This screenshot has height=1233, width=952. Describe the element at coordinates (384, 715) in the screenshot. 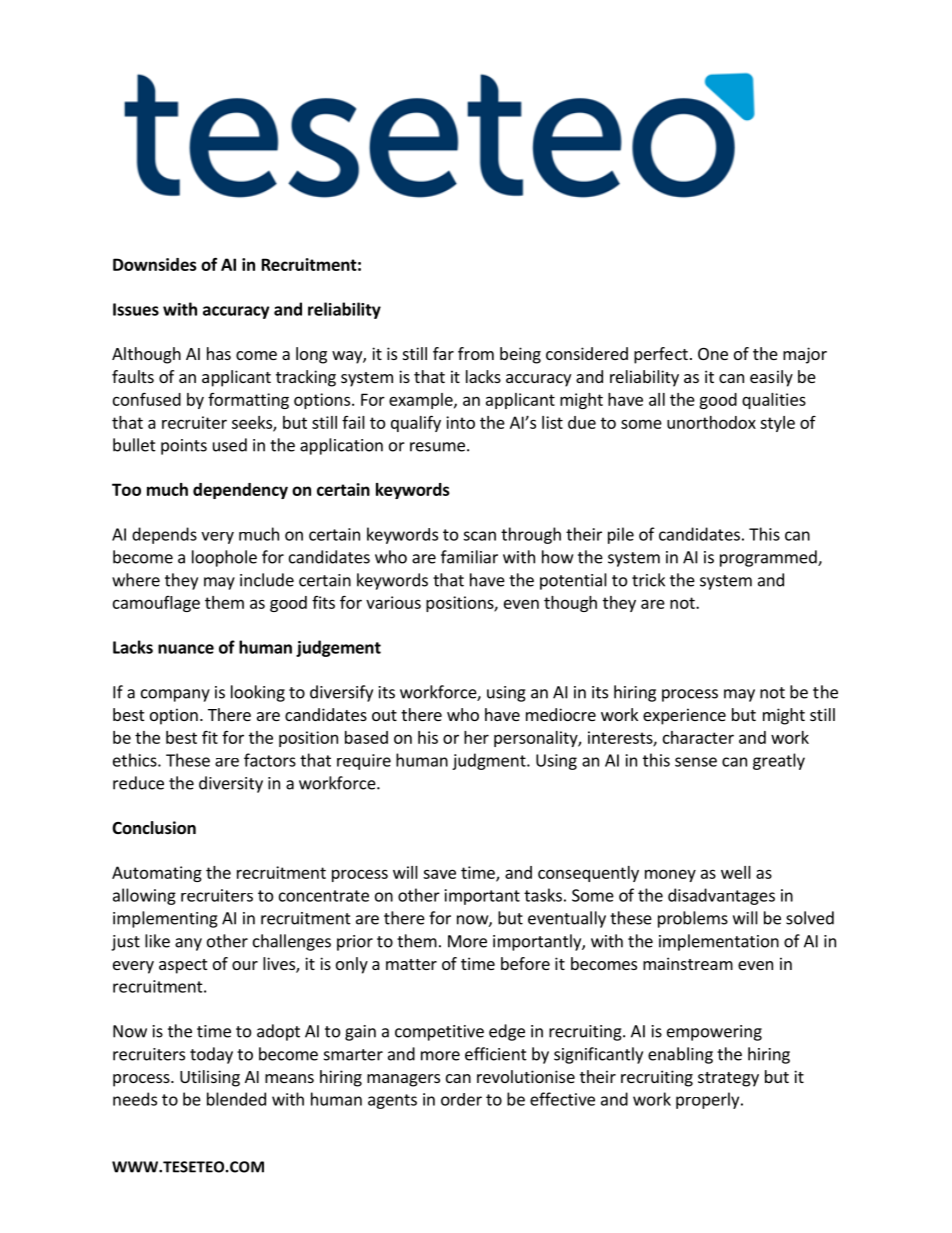

I see `out` at that location.
